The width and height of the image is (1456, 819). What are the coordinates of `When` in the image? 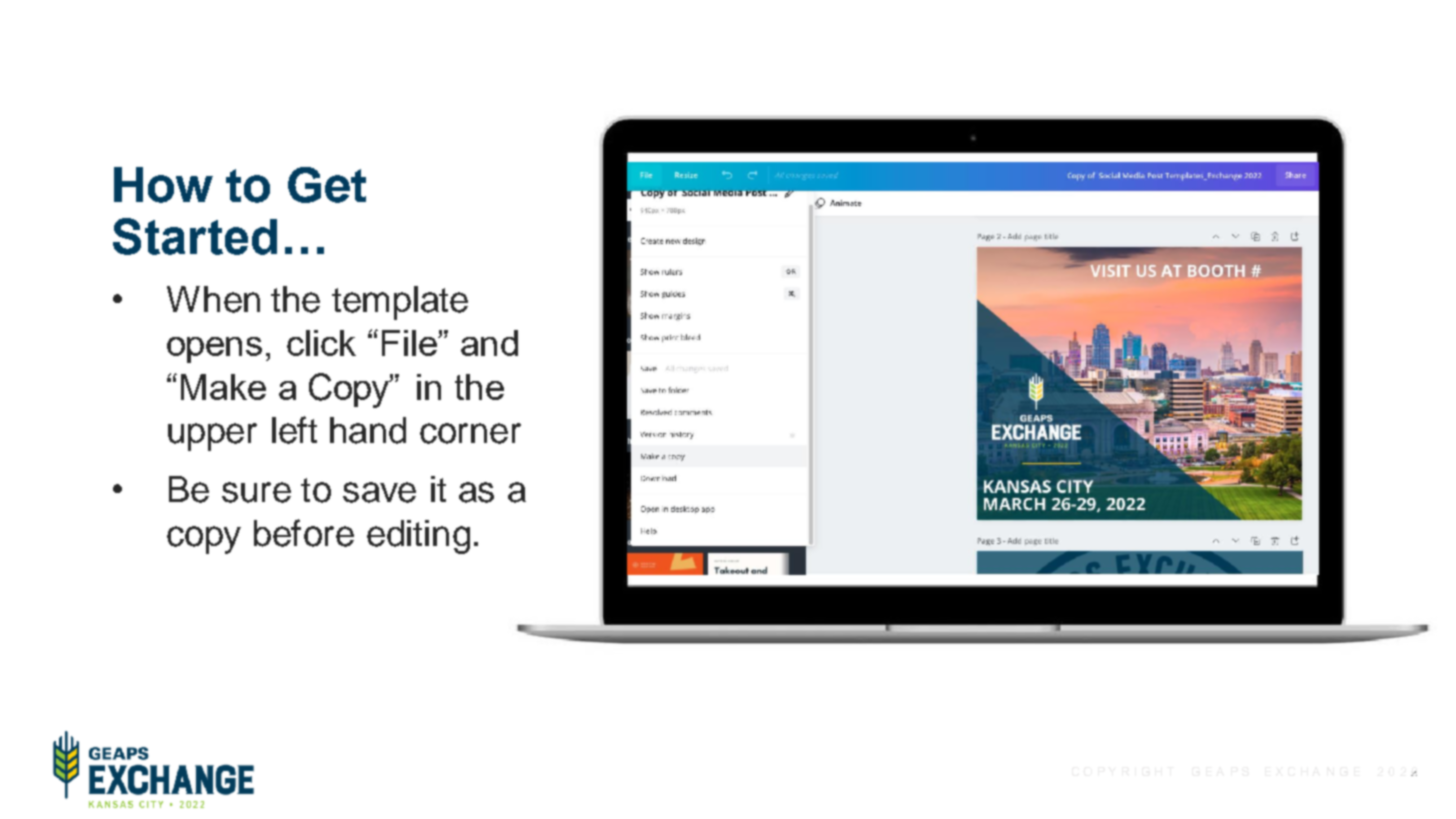 It's located at (213, 299).
